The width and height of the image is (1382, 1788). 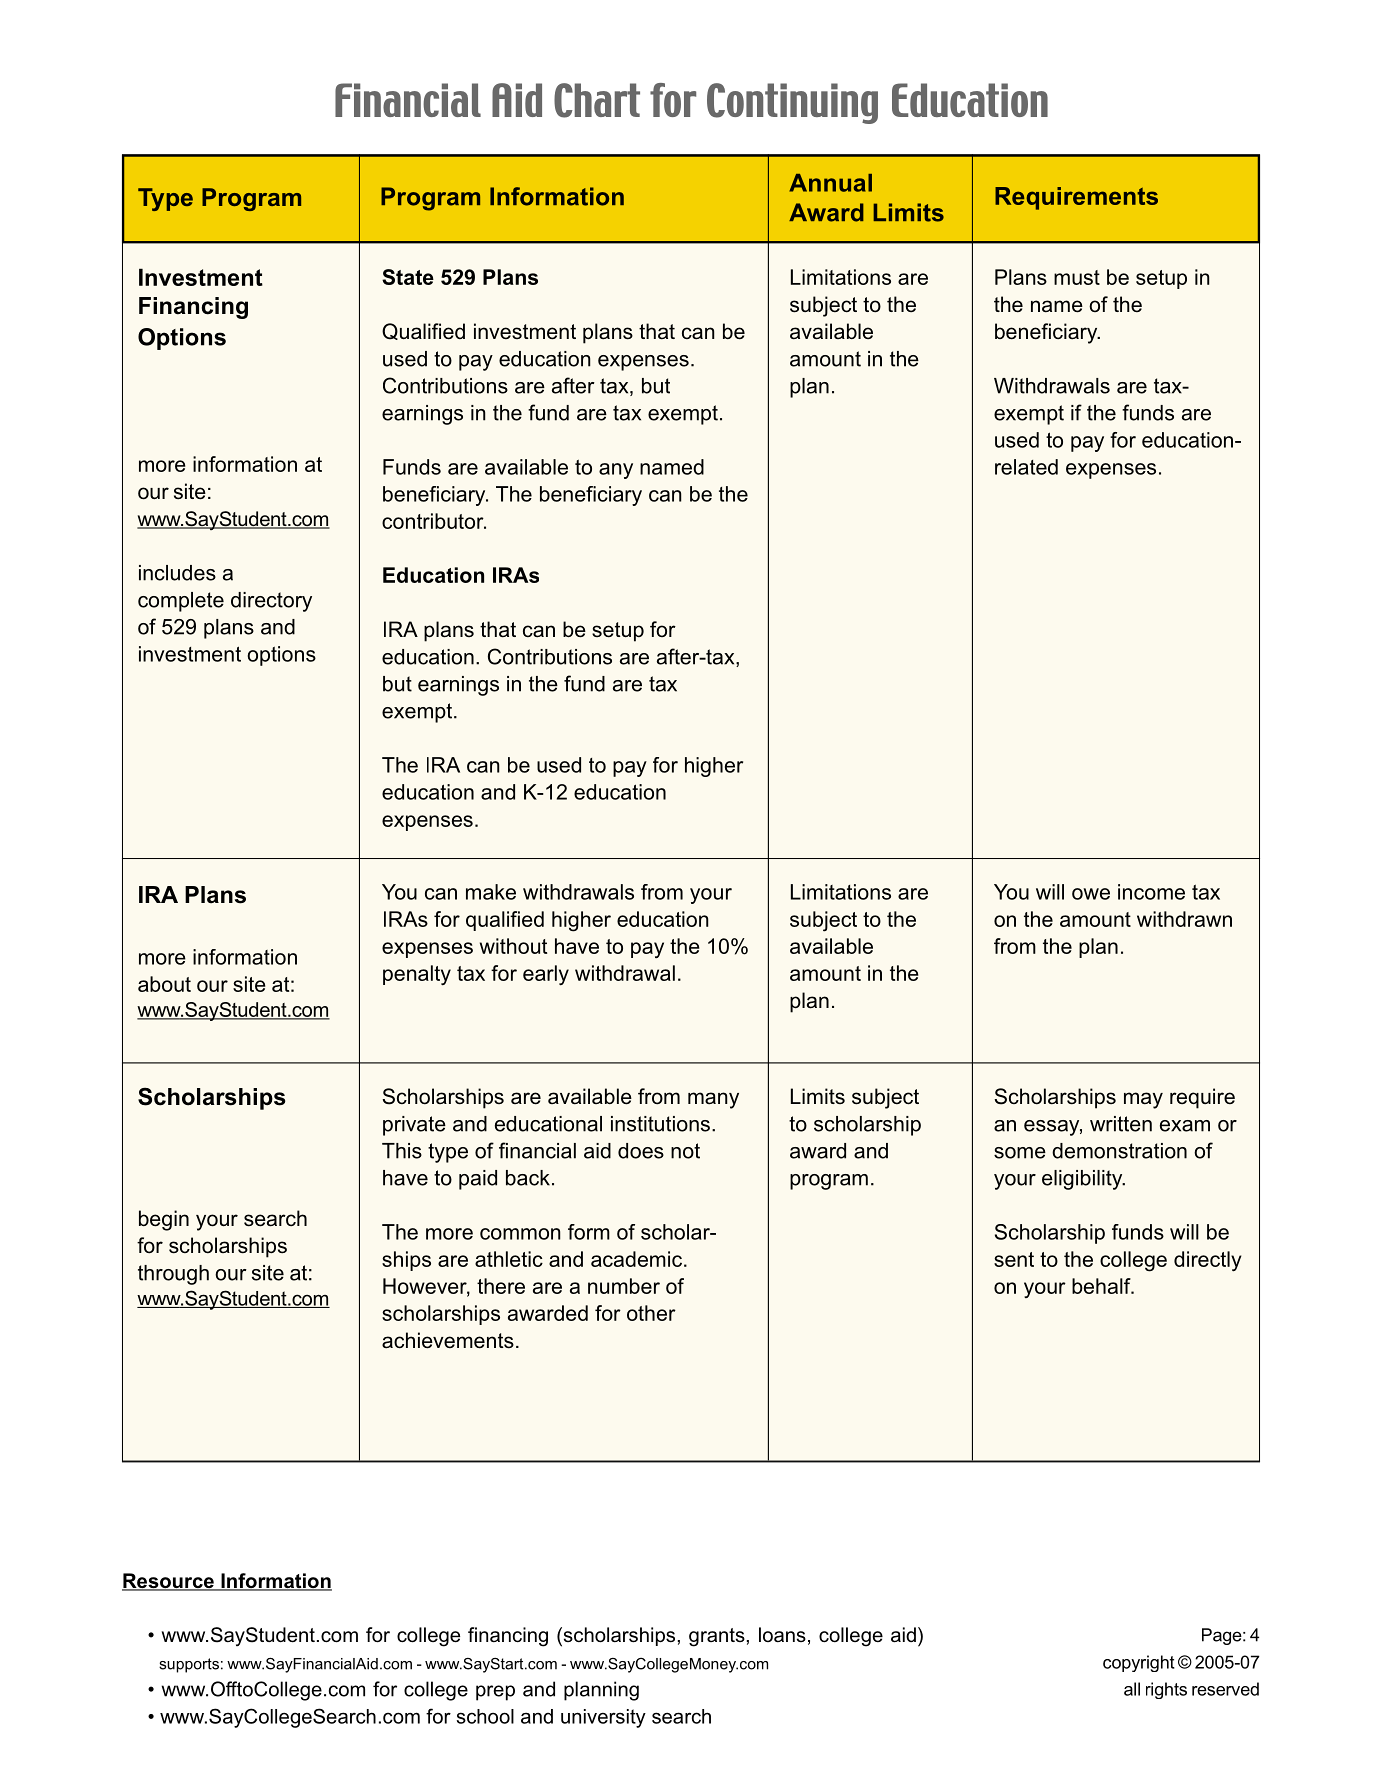 I want to click on State, so click(x=408, y=277).
